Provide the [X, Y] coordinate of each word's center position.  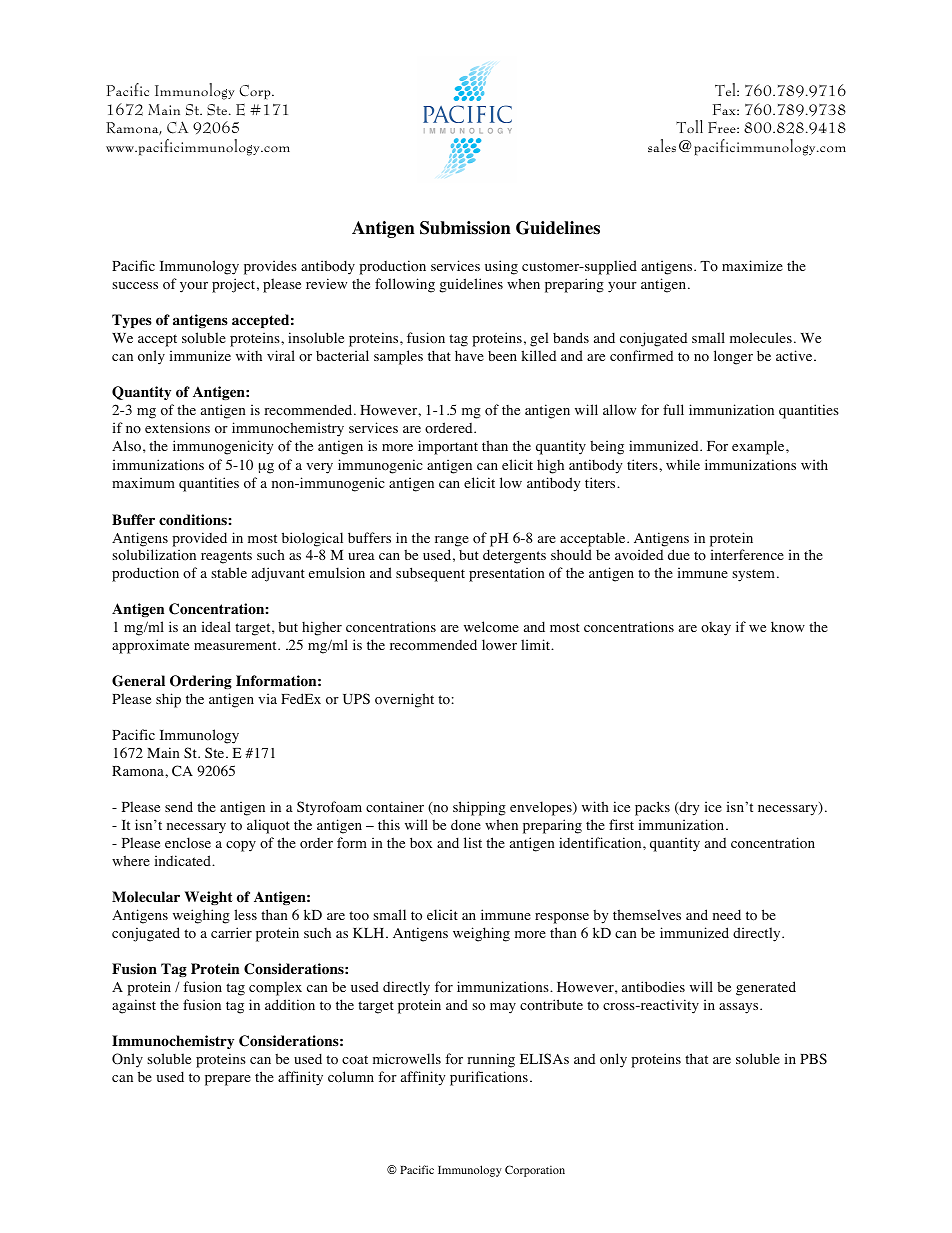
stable [229, 572]
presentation [507, 574]
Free [723, 127]
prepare [228, 1080]
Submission [465, 228]
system [755, 575]
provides [270, 267]
